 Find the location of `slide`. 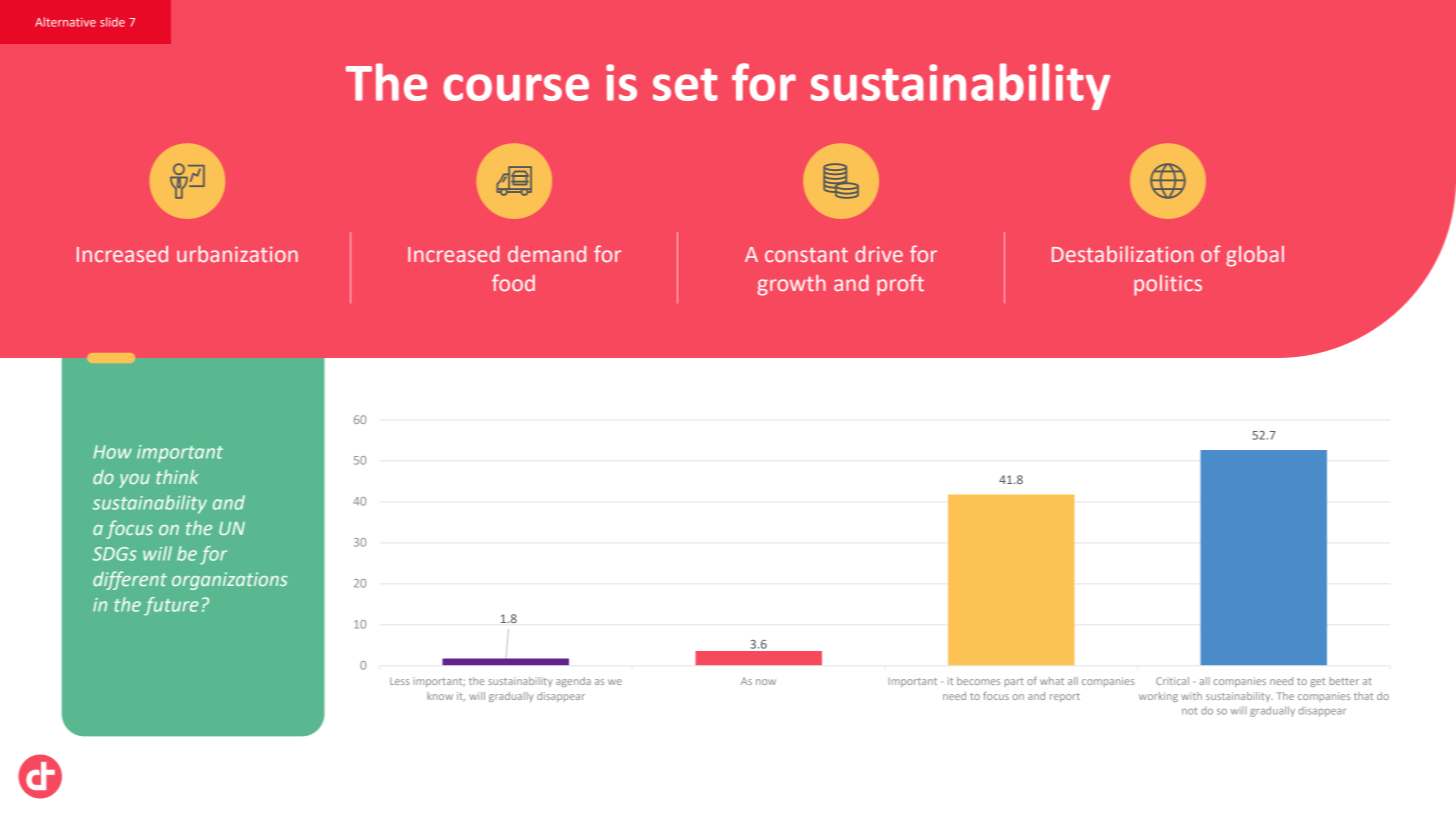

slide is located at coordinates (112, 22).
